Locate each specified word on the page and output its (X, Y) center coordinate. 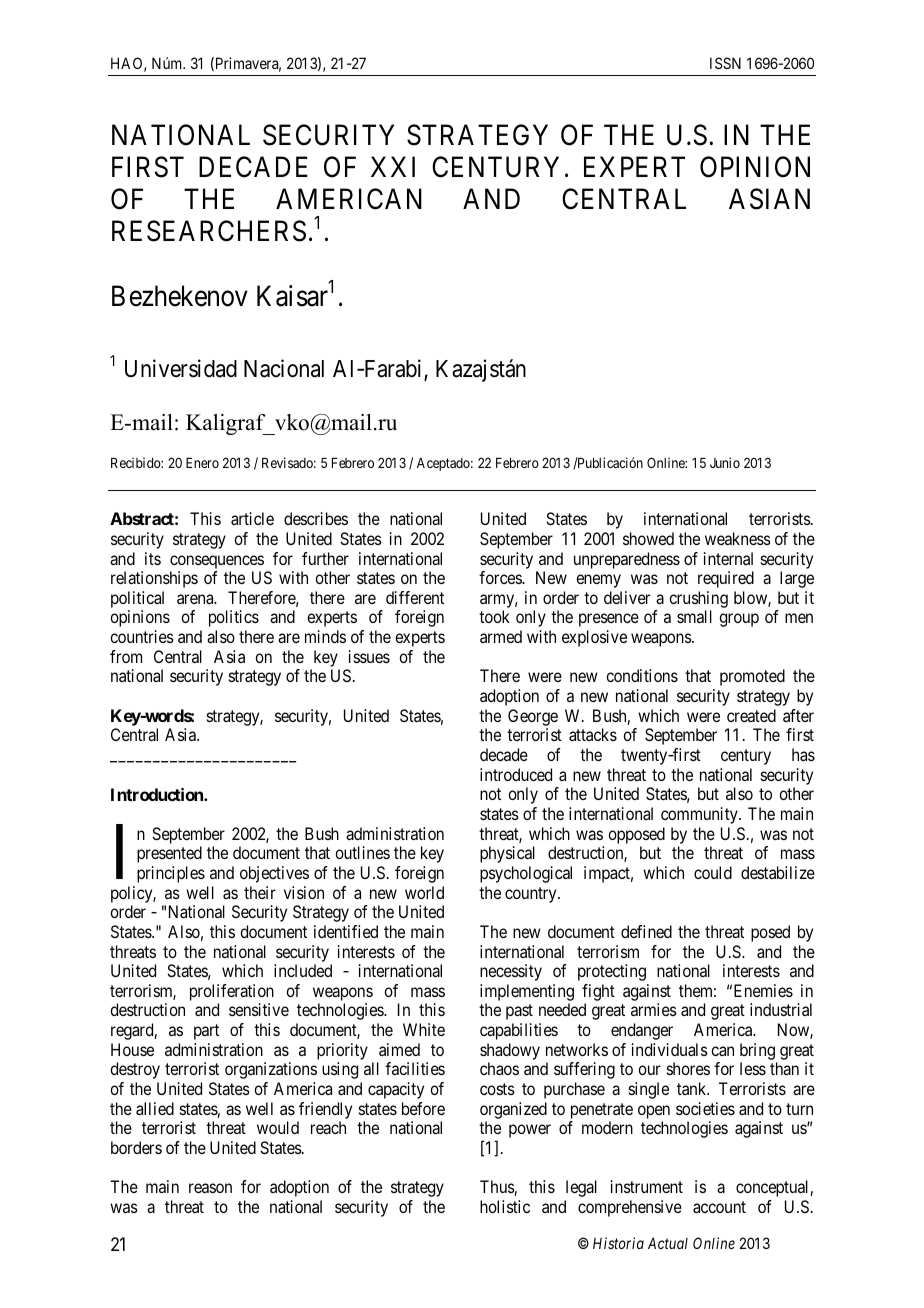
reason (210, 1188)
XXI (393, 167)
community (700, 815)
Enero (202, 463)
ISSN (725, 63)
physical (507, 854)
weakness (738, 538)
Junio (725, 462)
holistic (505, 1206)
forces (501, 577)
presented (169, 854)
